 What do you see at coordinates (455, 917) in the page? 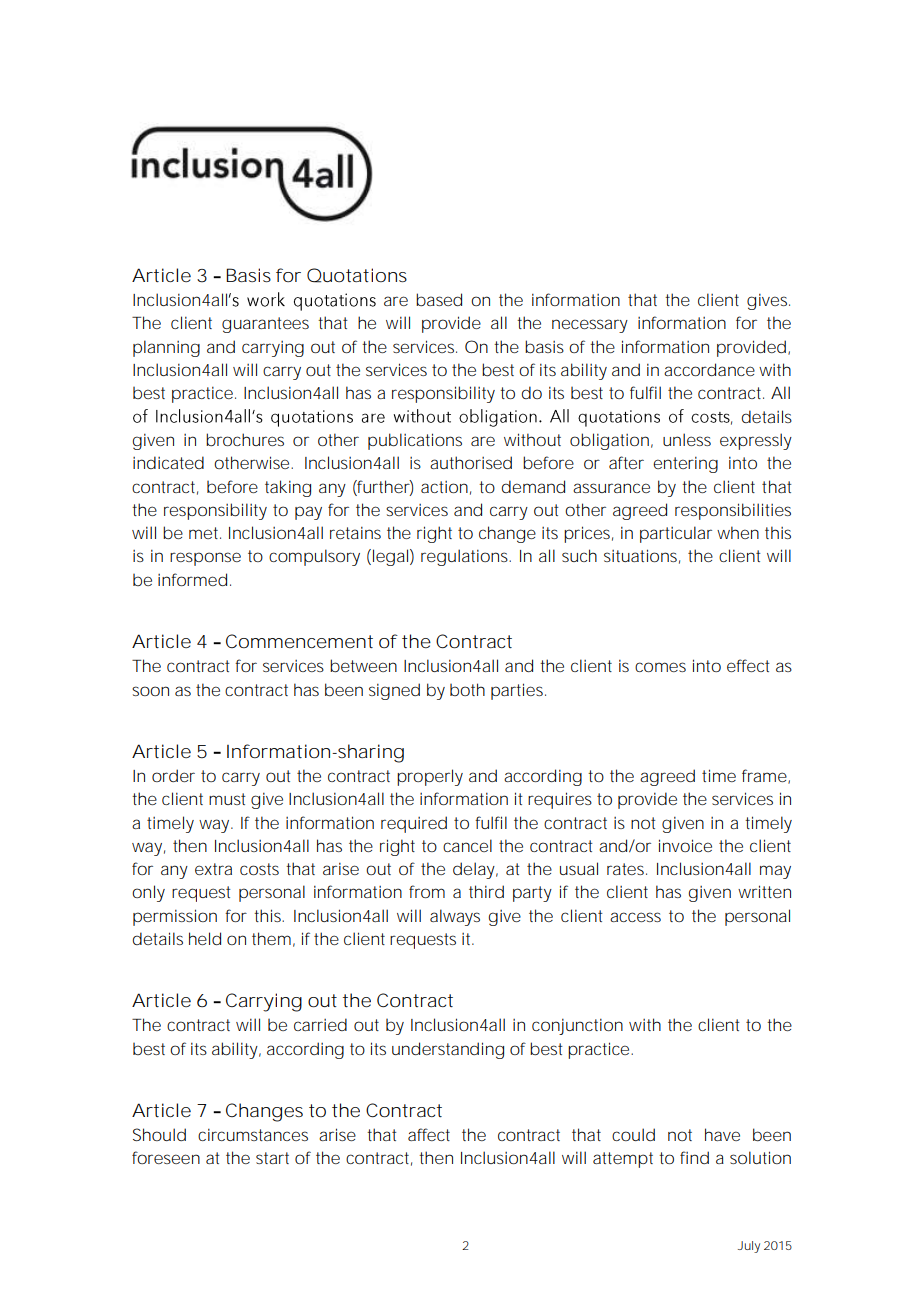
I see `always` at bounding box center [455, 917].
